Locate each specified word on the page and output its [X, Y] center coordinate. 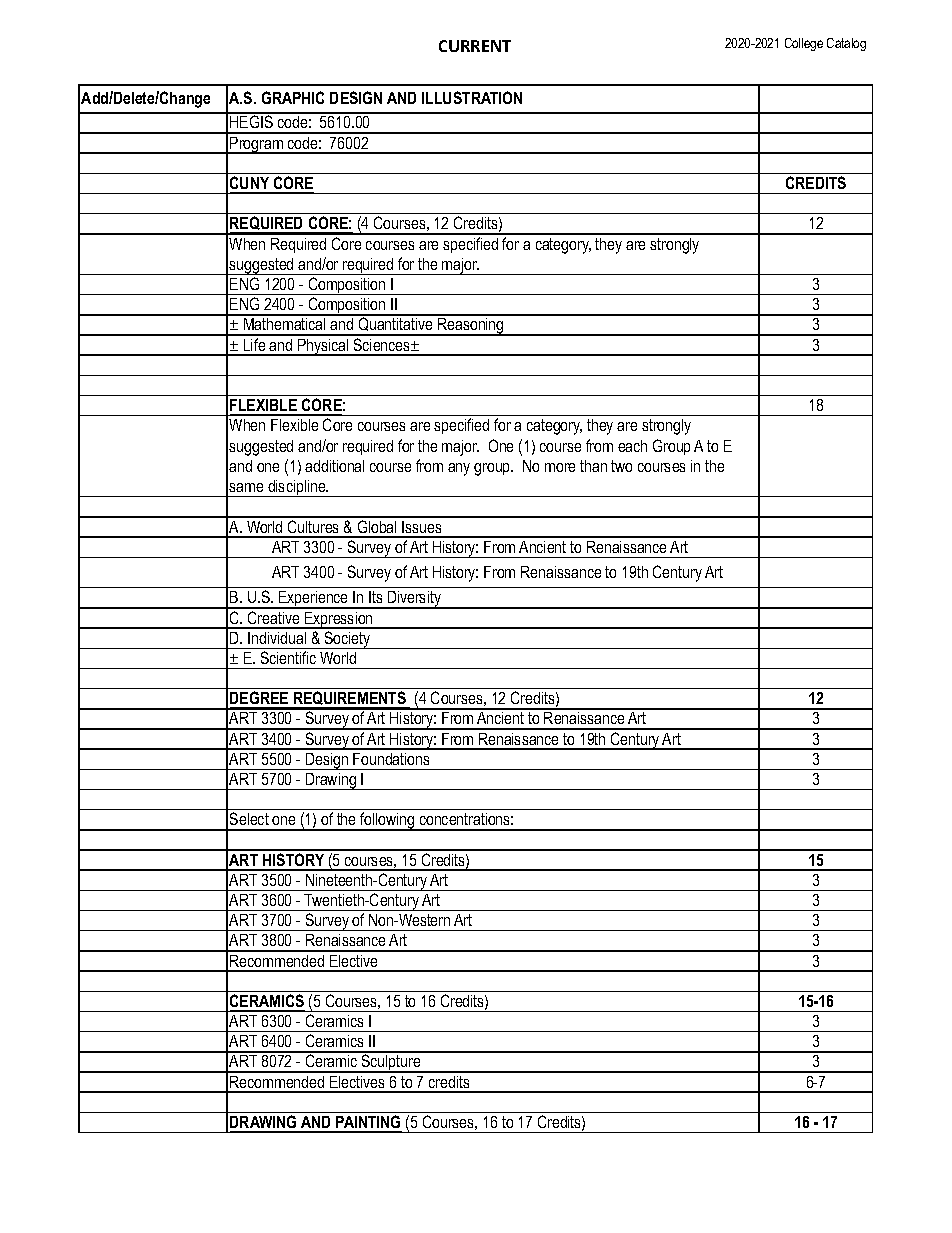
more [560, 467]
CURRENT [475, 46]
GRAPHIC [293, 97]
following [387, 821]
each [632, 446]
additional [334, 466]
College [804, 44]
